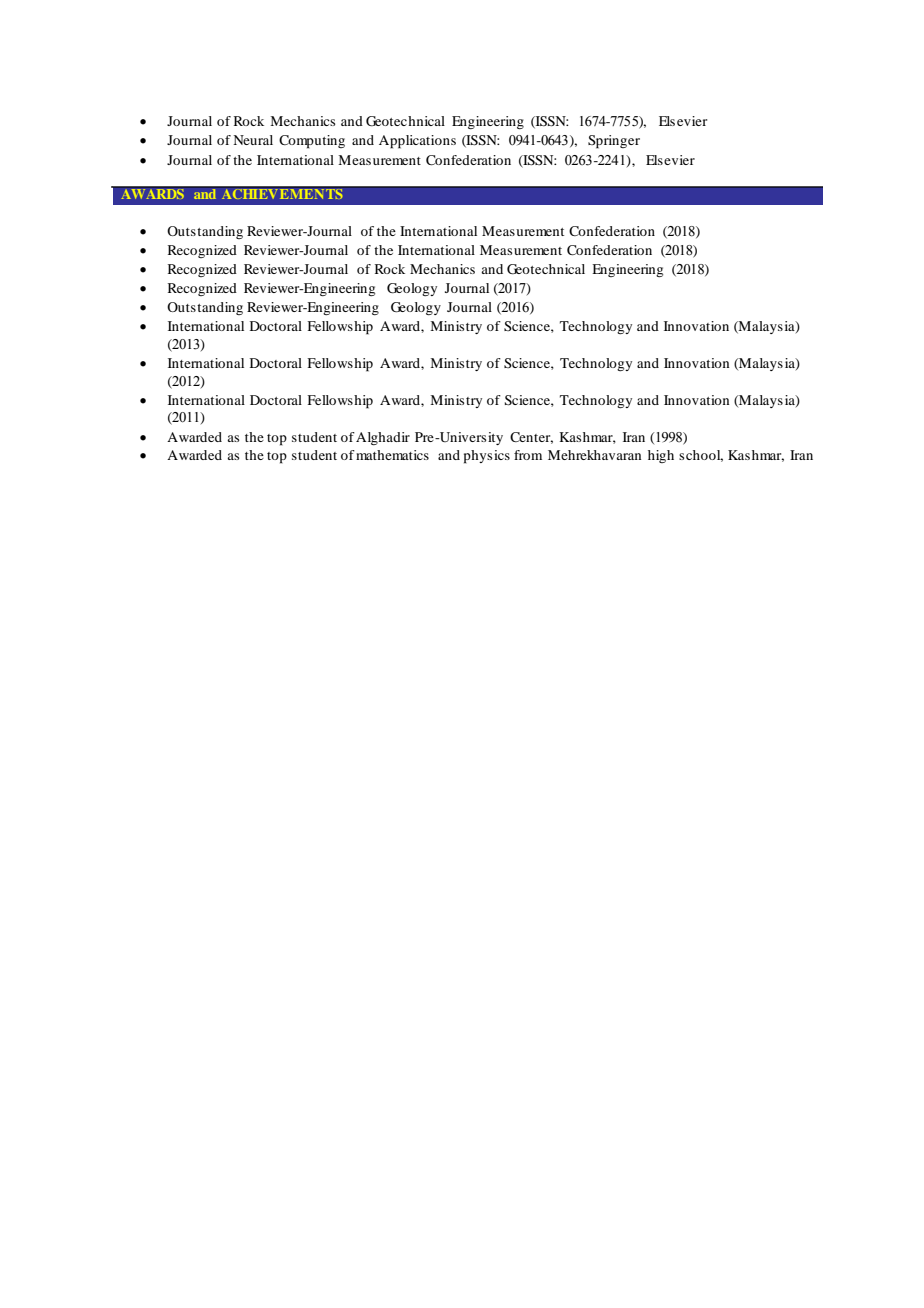 This screenshot has height=1308, width=924. Describe the element at coordinates (417, 142) in the screenshot. I see `Applications` at that location.
